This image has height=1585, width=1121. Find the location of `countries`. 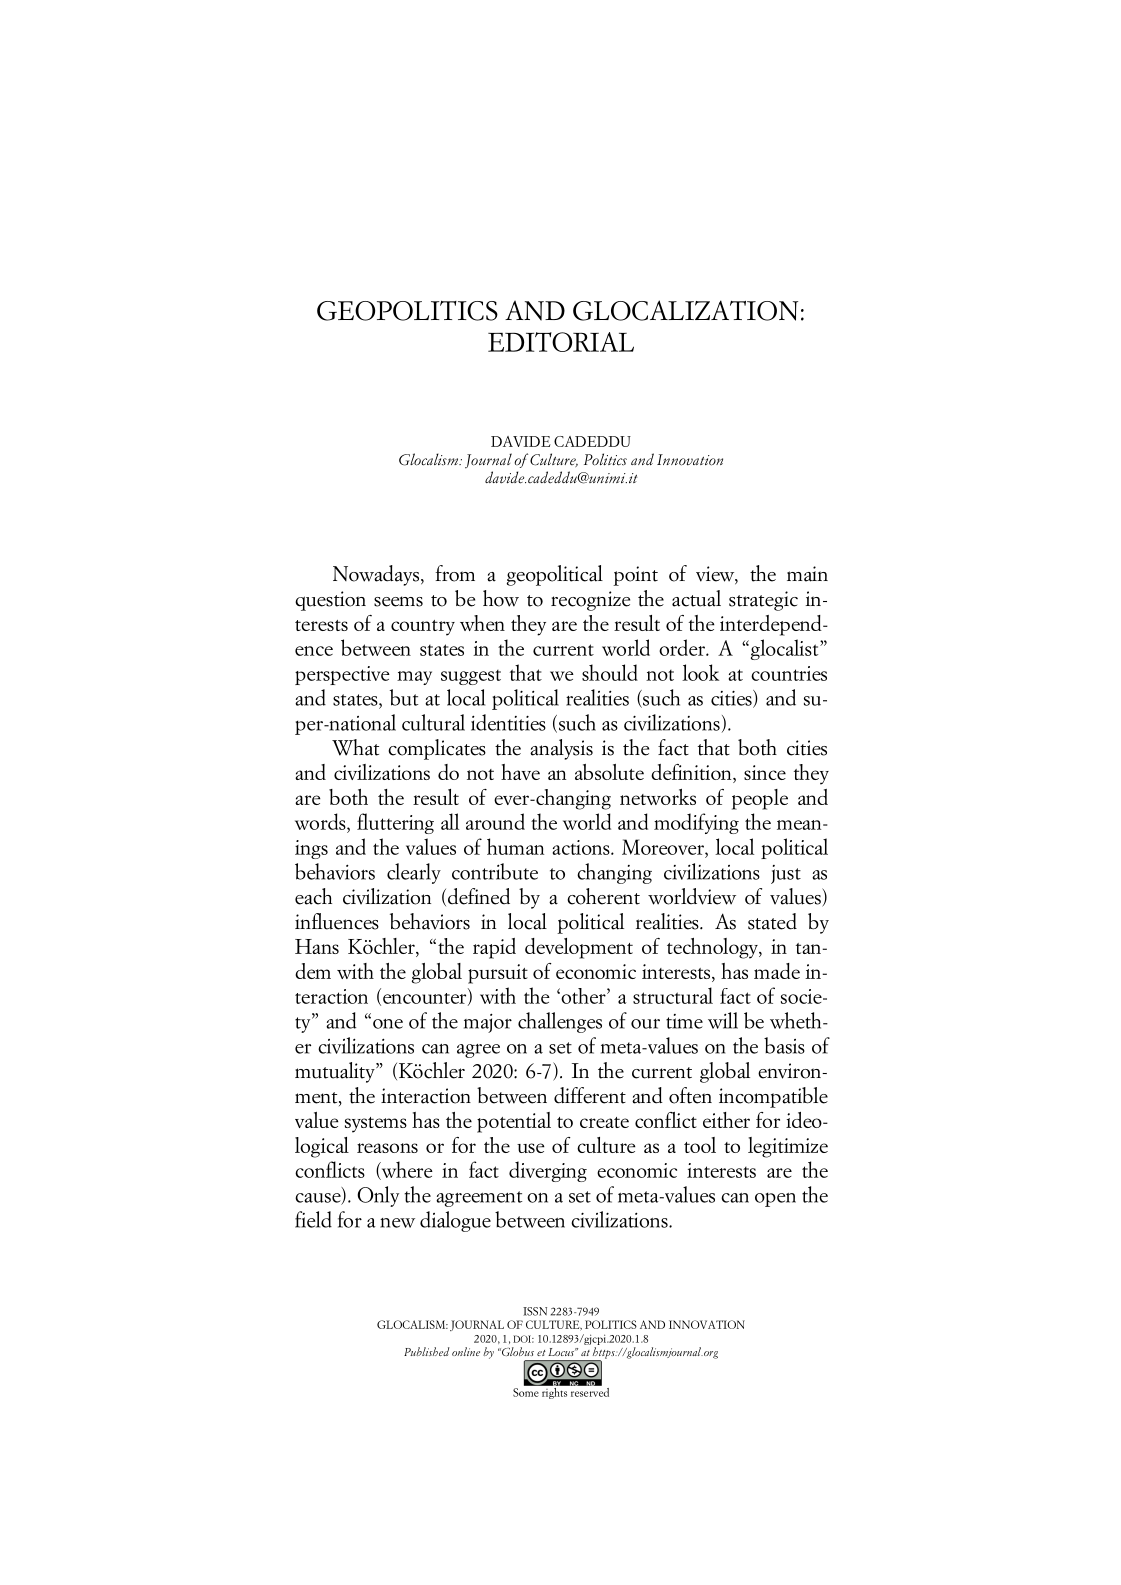

countries is located at coordinates (789, 673).
